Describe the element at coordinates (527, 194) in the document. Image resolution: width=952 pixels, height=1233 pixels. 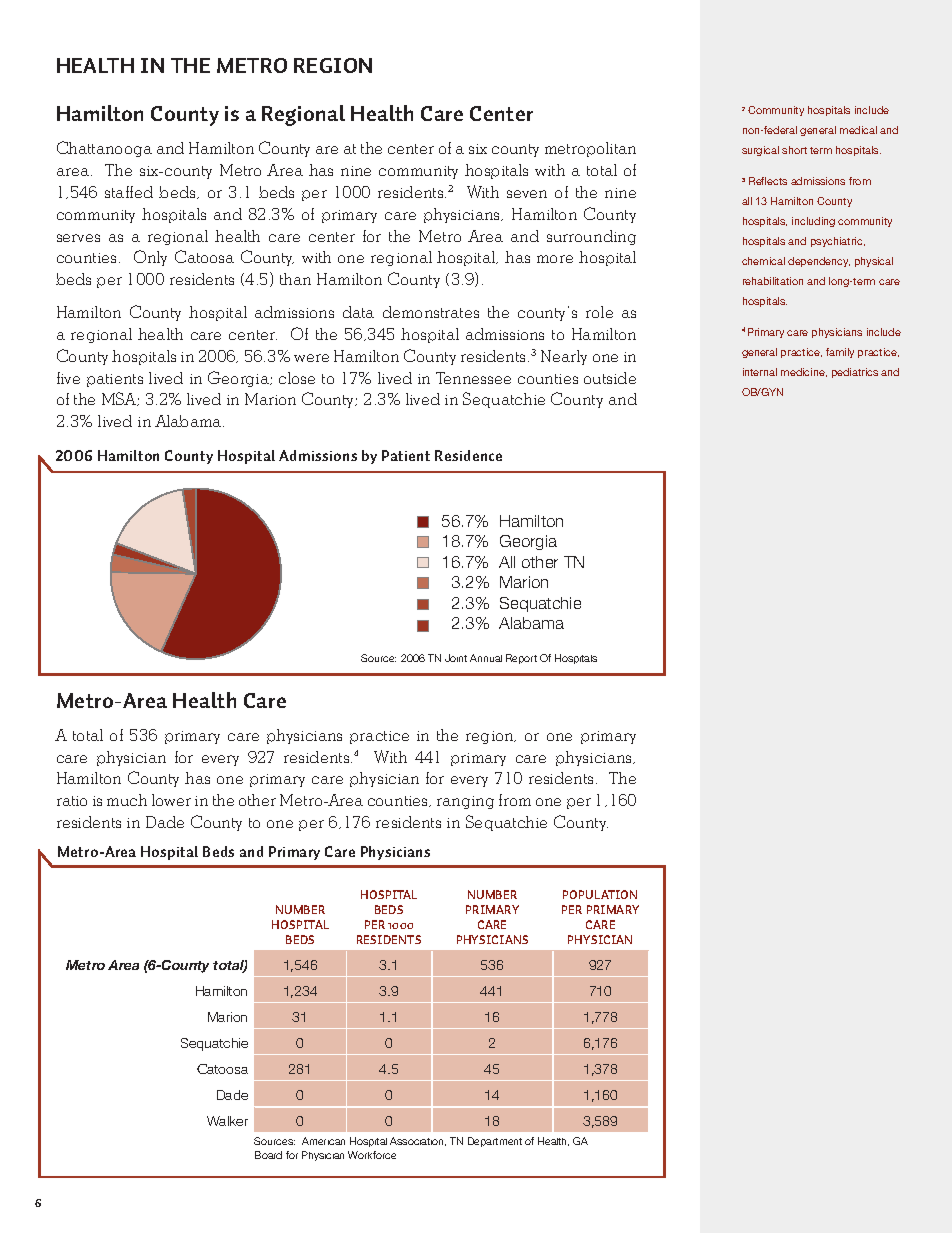
I see `seven` at that location.
